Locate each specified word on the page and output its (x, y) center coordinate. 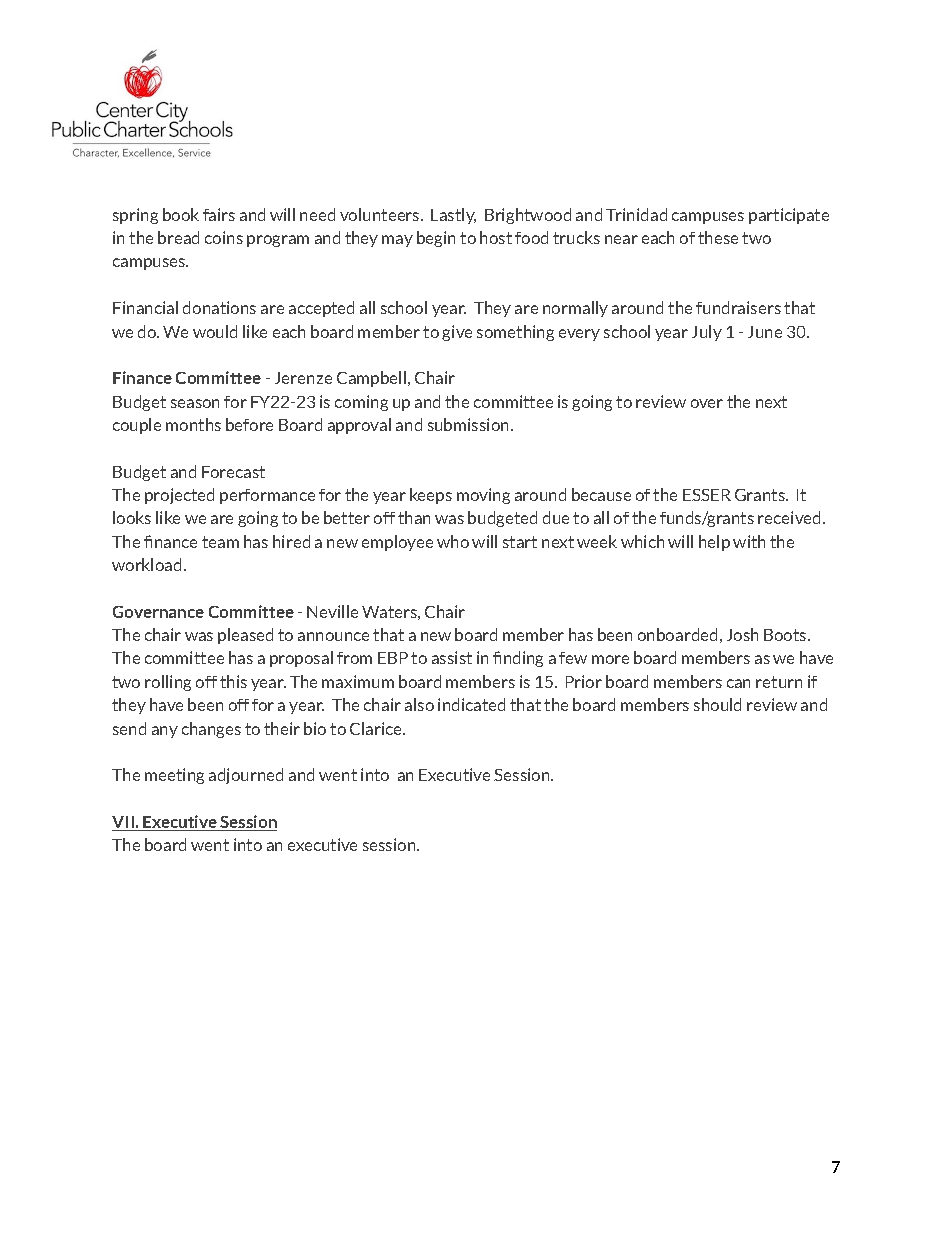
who (453, 541)
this (233, 681)
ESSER (707, 495)
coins (224, 237)
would (215, 331)
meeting (174, 776)
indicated (471, 704)
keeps (431, 496)
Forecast (233, 472)
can (738, 683)
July (707, 333)
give (457, 333)
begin (436, 239)
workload (146, 564)
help (714, 543)
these (718, 237)
